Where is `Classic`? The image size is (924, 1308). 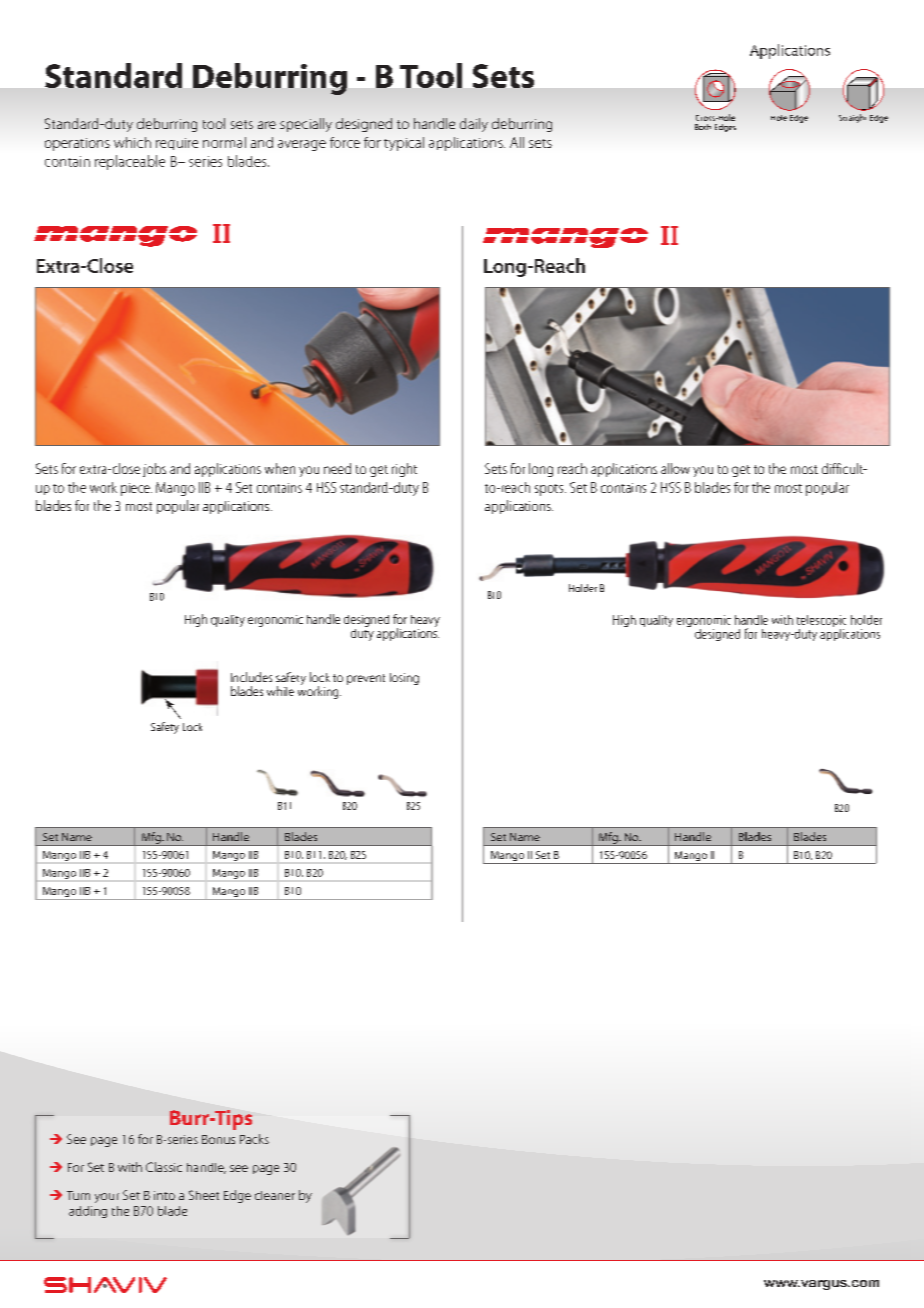
Classic is located at coordinates (164, 1167).
